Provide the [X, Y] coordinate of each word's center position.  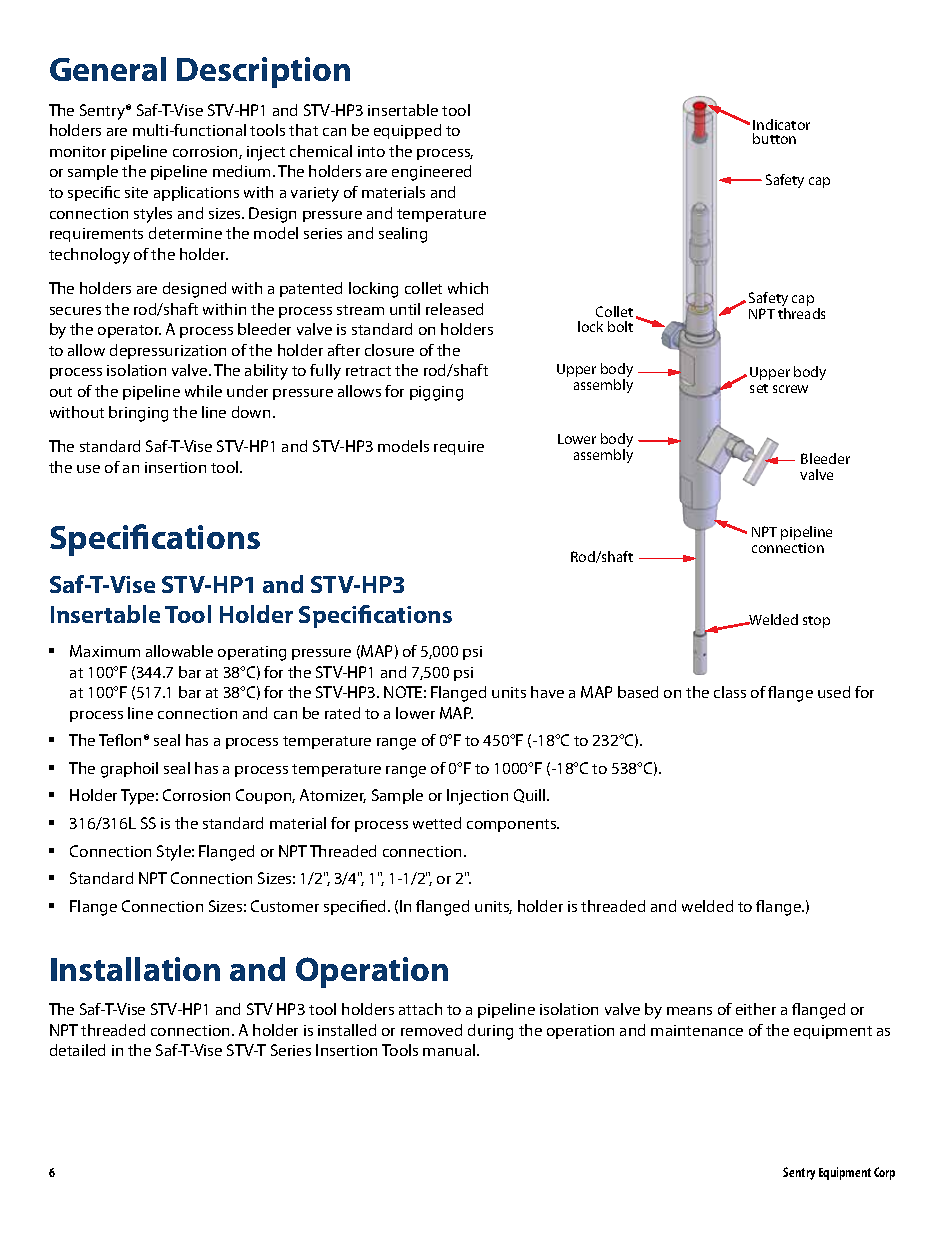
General [108, 69]
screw [790, 389]
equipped [407, 131]
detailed [77, 1050]
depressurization [168, 351]
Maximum [105, 651]
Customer [285, 906]
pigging [436, 393]
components [513, 825]
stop [816, 622]
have [547, 692]
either [756, 1009]
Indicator [781, 124]
